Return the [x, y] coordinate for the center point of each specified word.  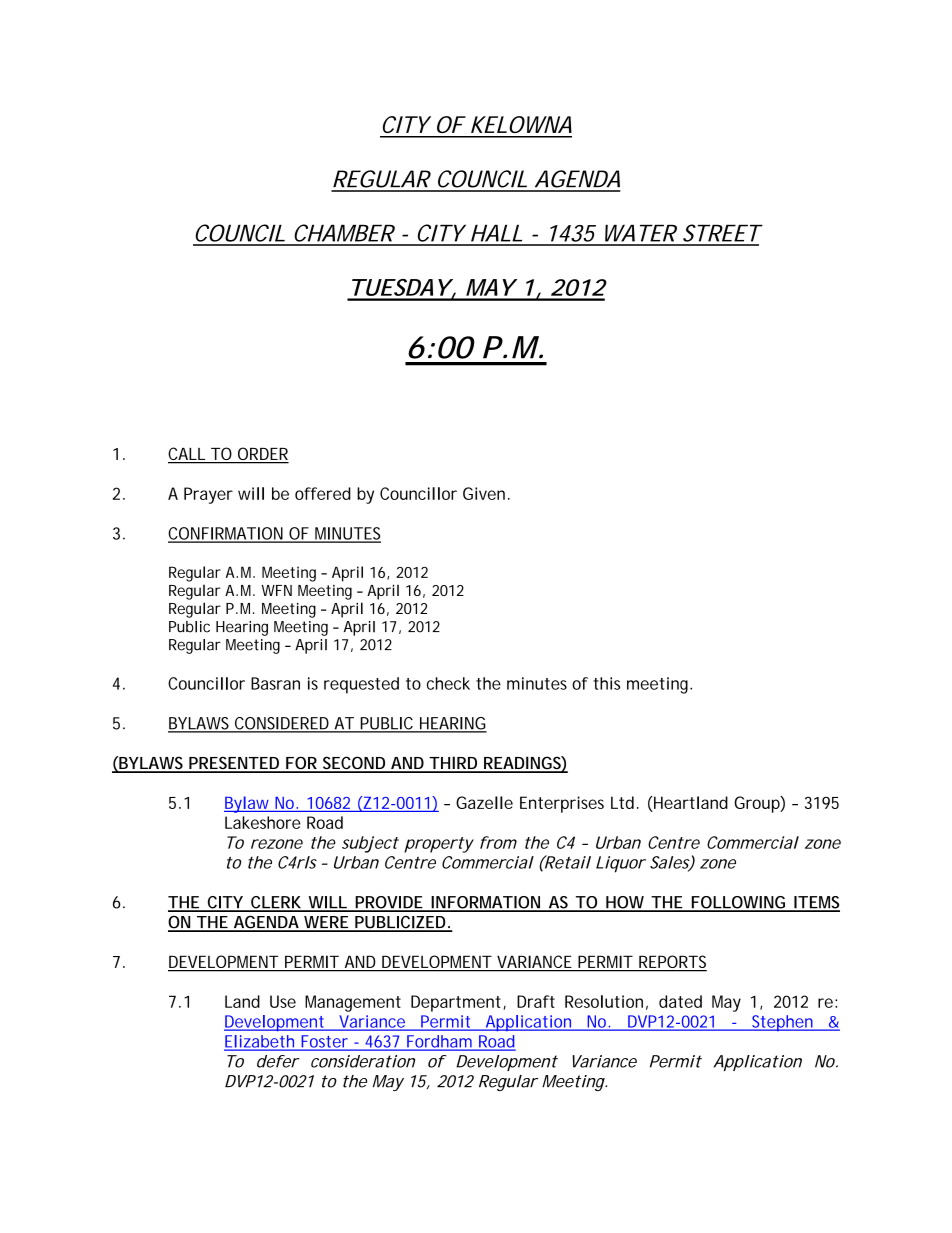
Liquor [620, 864]
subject [370, 844]
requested [361, 685]
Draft [536, 1001]
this [606, 683]
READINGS [522, 764]
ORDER [262, 455]
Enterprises [562, 804]
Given [484, 493]
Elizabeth [259, 1042]
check [448, 683]
